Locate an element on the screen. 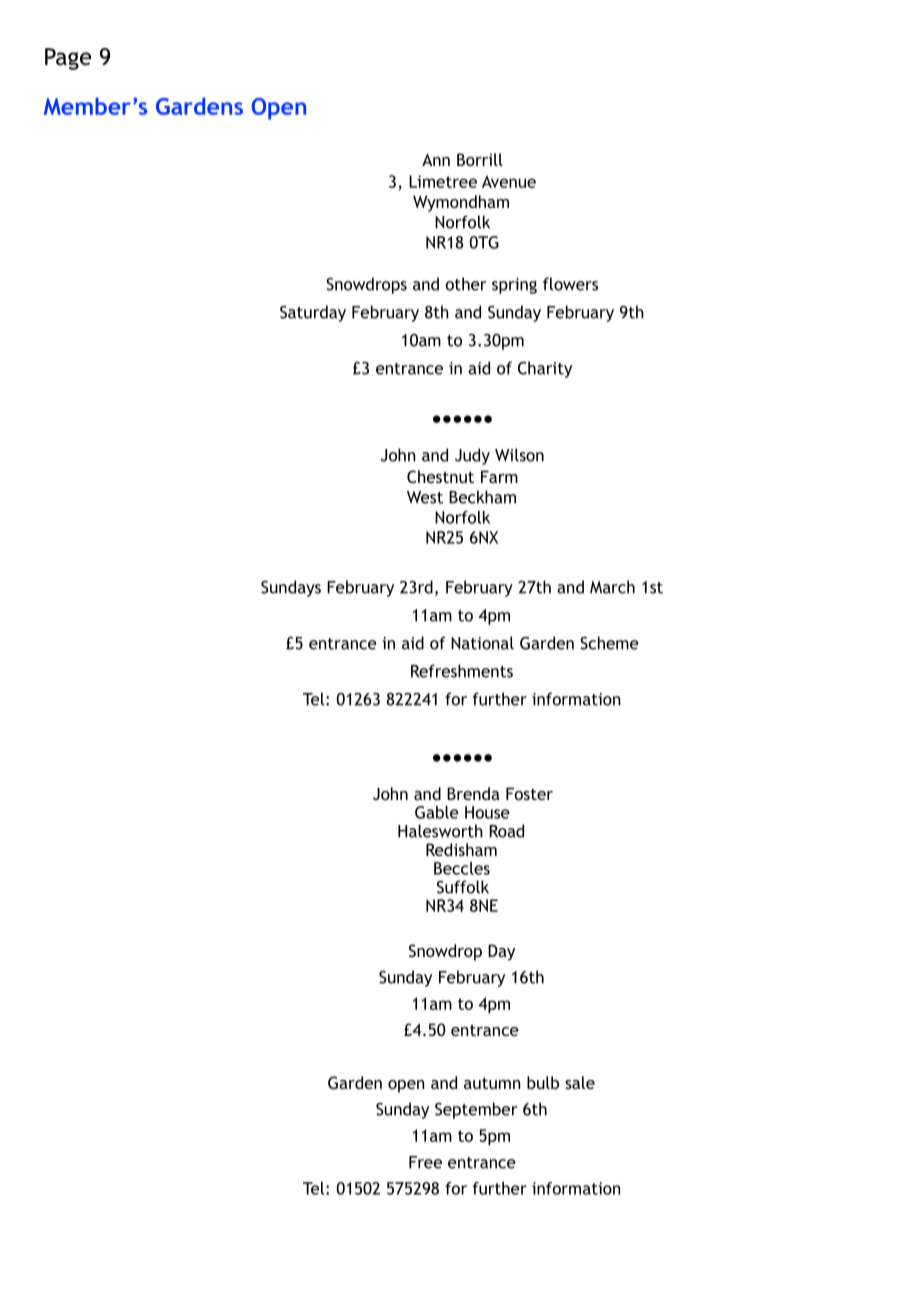  Brenda is located at coordinates (473, 793).
